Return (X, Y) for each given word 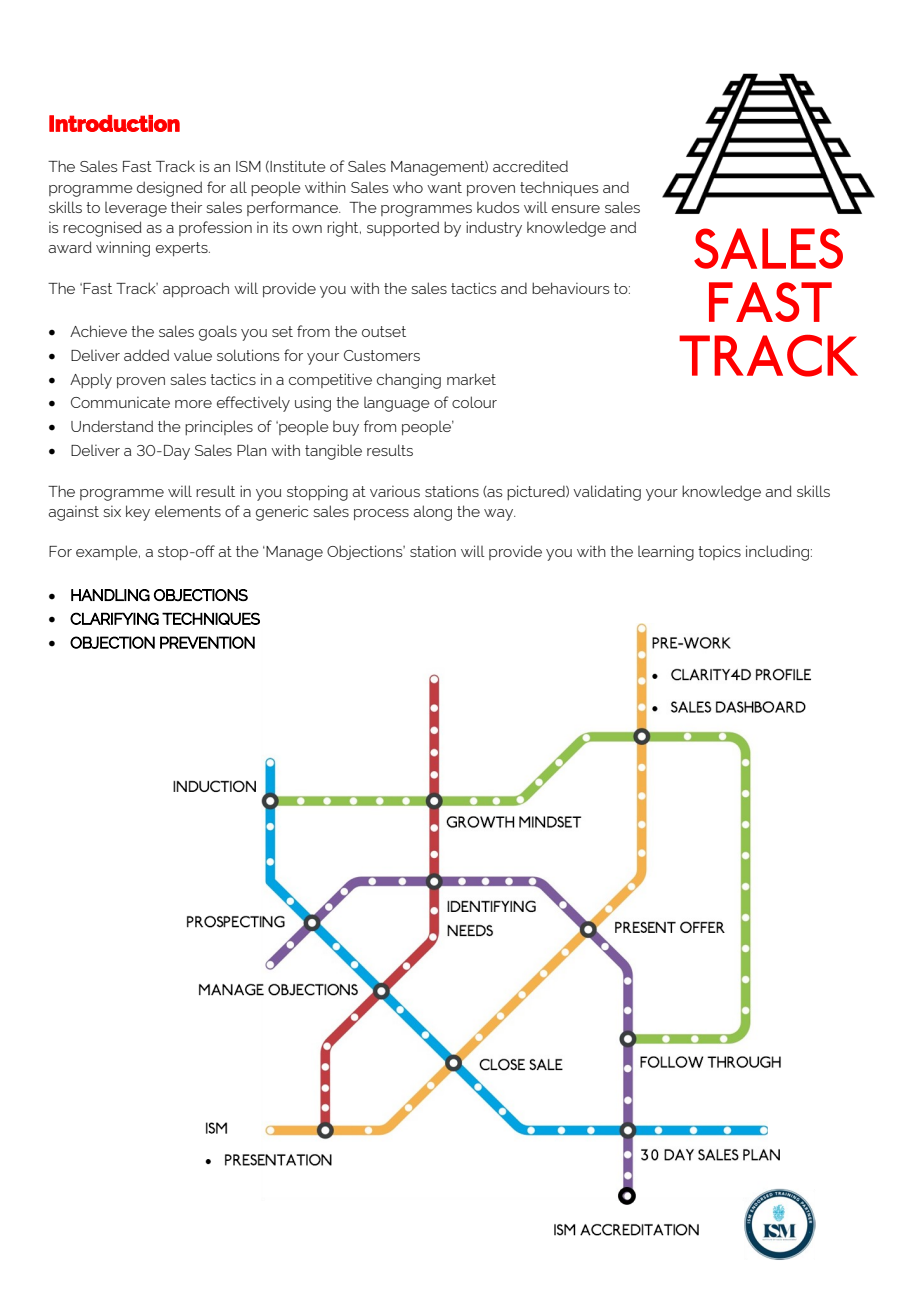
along (432, 513)
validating (607, 493)
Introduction (114, 123)
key (138, 513)
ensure (576, 209)
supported (403, 228)
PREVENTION (207, 642)
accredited (530, 166)
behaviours (570, 288)
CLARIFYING (114, 618)
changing (409, 381)
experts (183, 249)
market (471, 379)
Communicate (120, 402)
